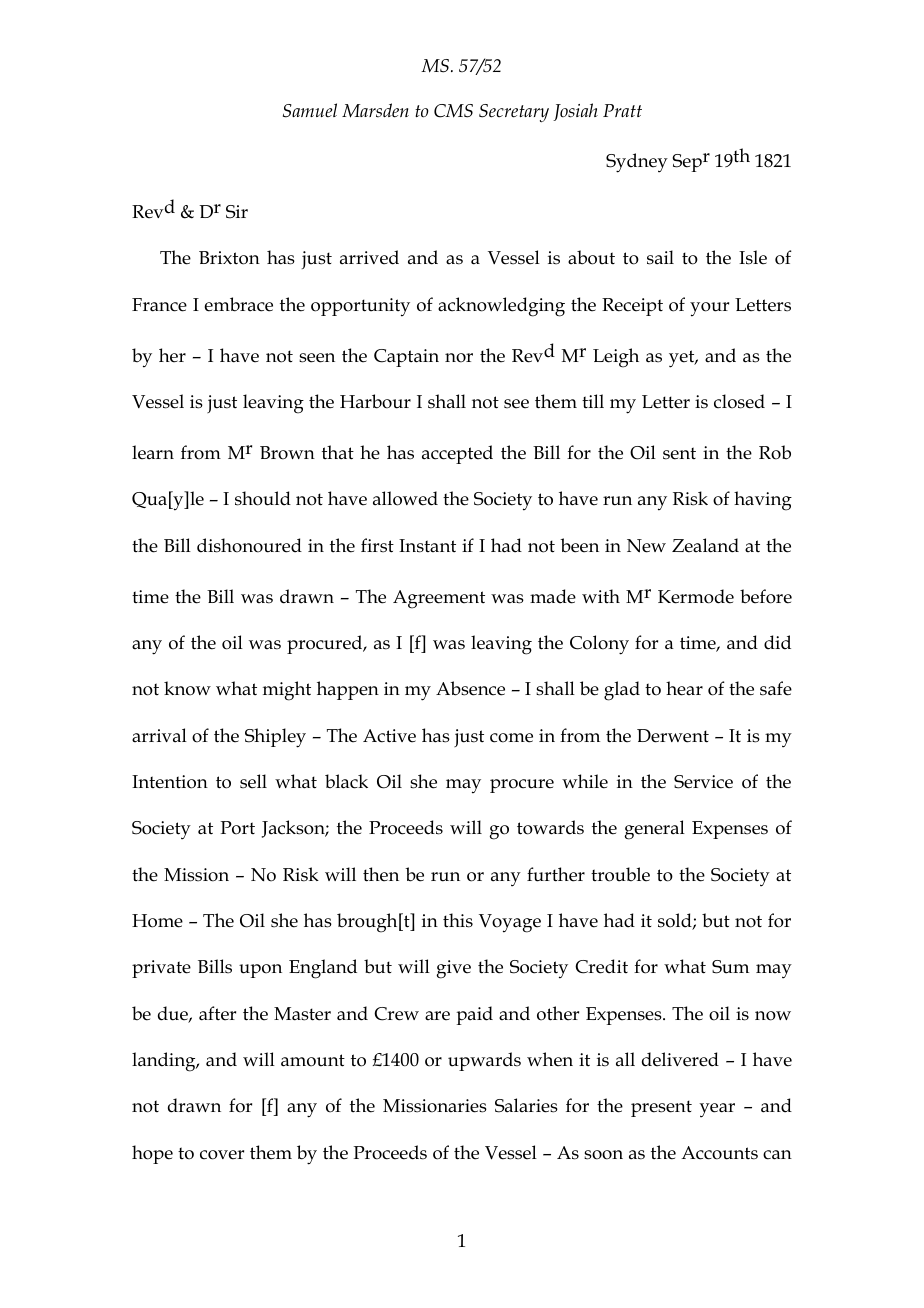  Describe the element at coordinates (637, 163) in the page. I see `Sydney` at that location.
